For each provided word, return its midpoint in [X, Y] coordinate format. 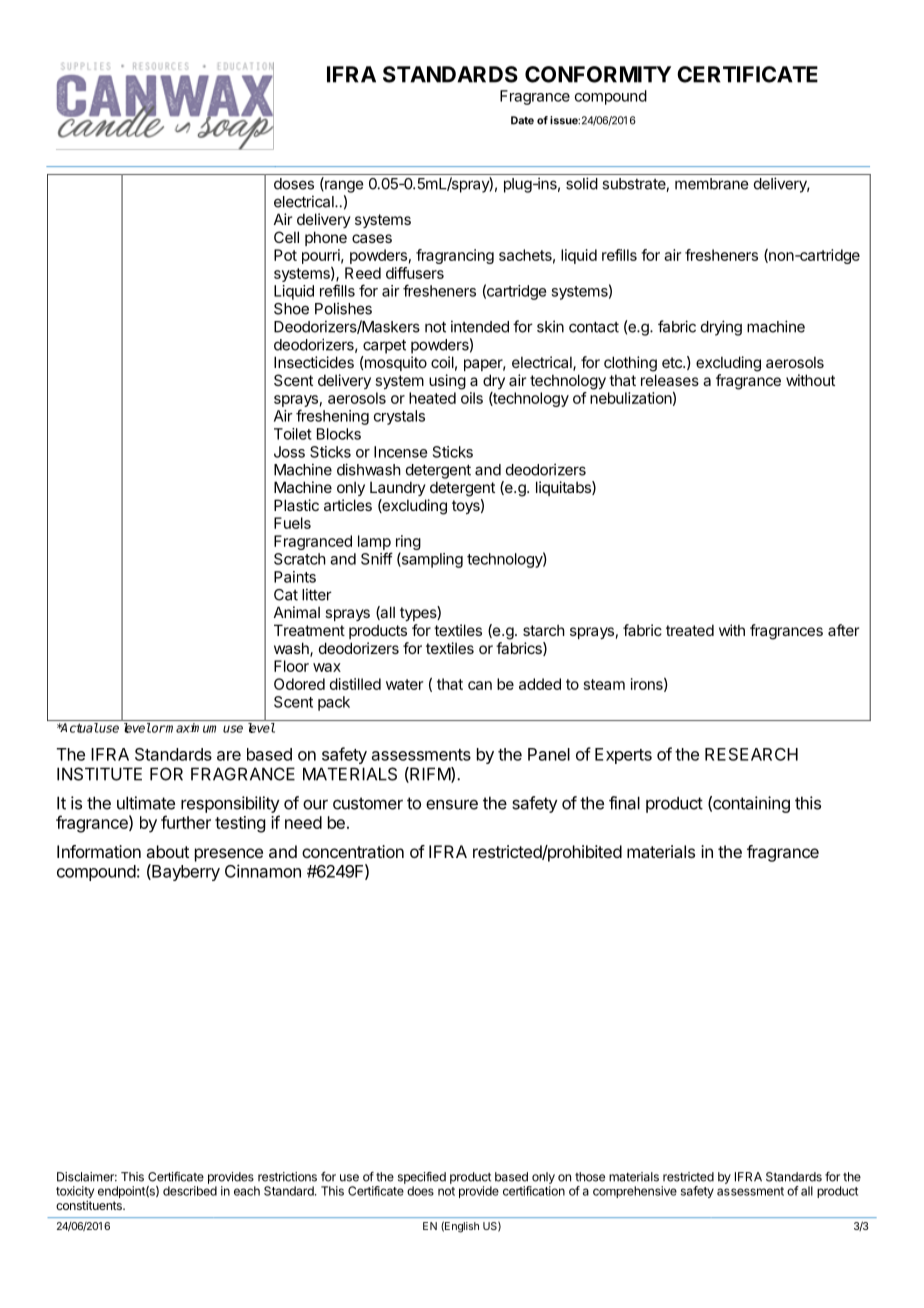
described [190, 1191]
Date [522, 120]
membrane [711, 184]
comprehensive [635, 1192]
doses [294, 184]
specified [422, 1177]
